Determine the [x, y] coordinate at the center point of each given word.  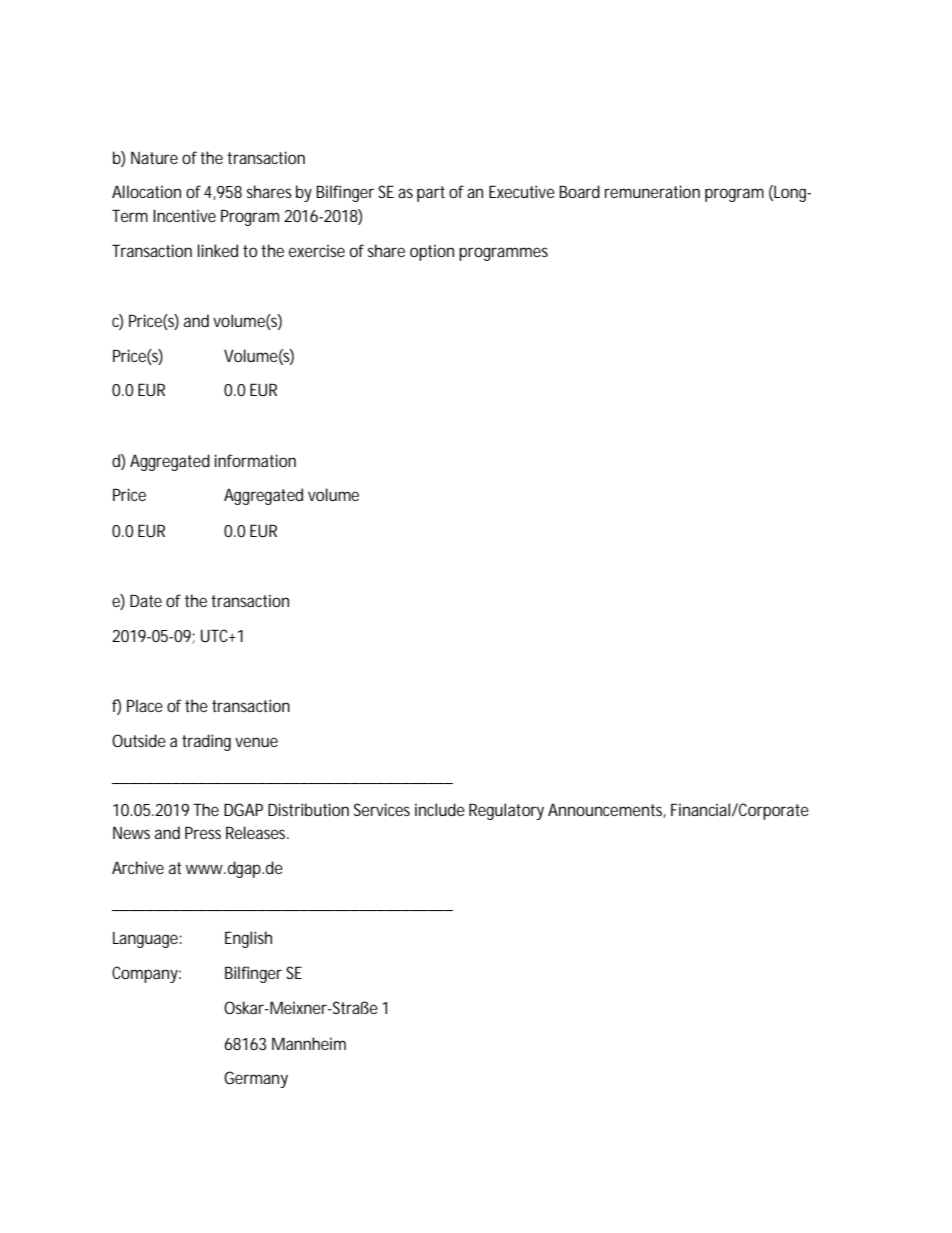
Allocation [146, 191]
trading [206, 742]
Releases [257, 832]
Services [382, 809]
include [440, 809]
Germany [256, 1079]
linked [218, 250]
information [255, 460]
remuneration [652, 191]
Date [146, 600]
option [432, 252]
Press [203, 832]
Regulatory [506, 811]
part [431, 194]
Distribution [308, 809]
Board [579, 191]
